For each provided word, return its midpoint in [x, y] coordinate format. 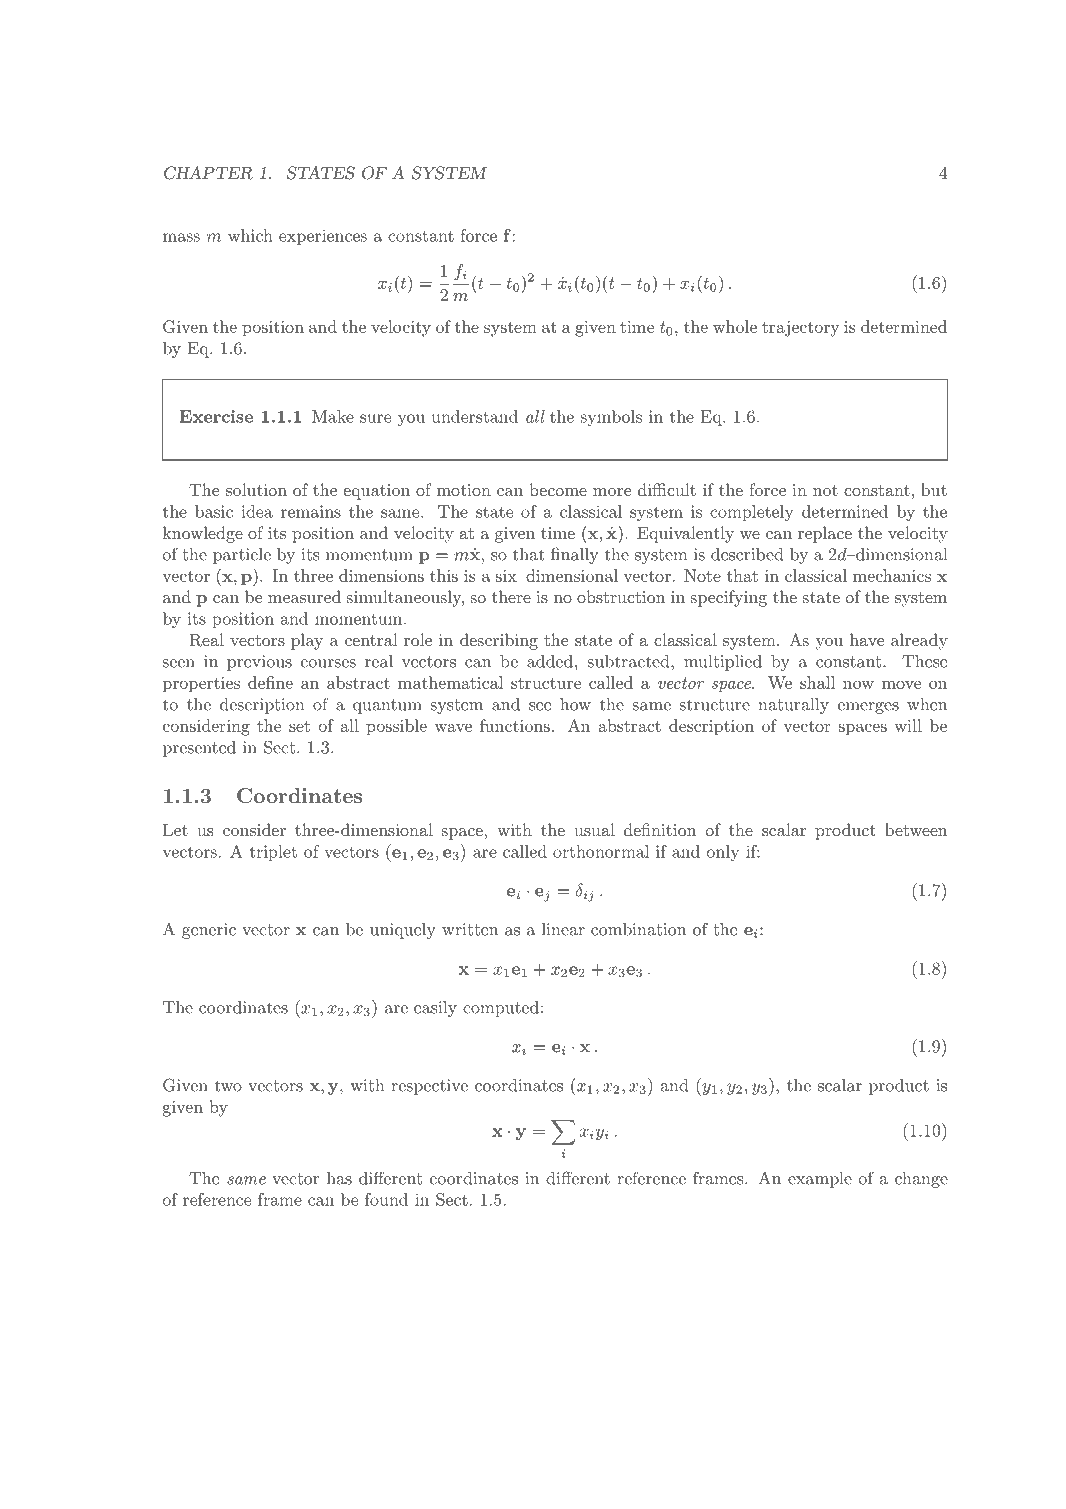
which [250, 235]
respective [429, 1087]
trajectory [800, 329]
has [339, 1178]
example [820, 1180]
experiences [323, 237]
